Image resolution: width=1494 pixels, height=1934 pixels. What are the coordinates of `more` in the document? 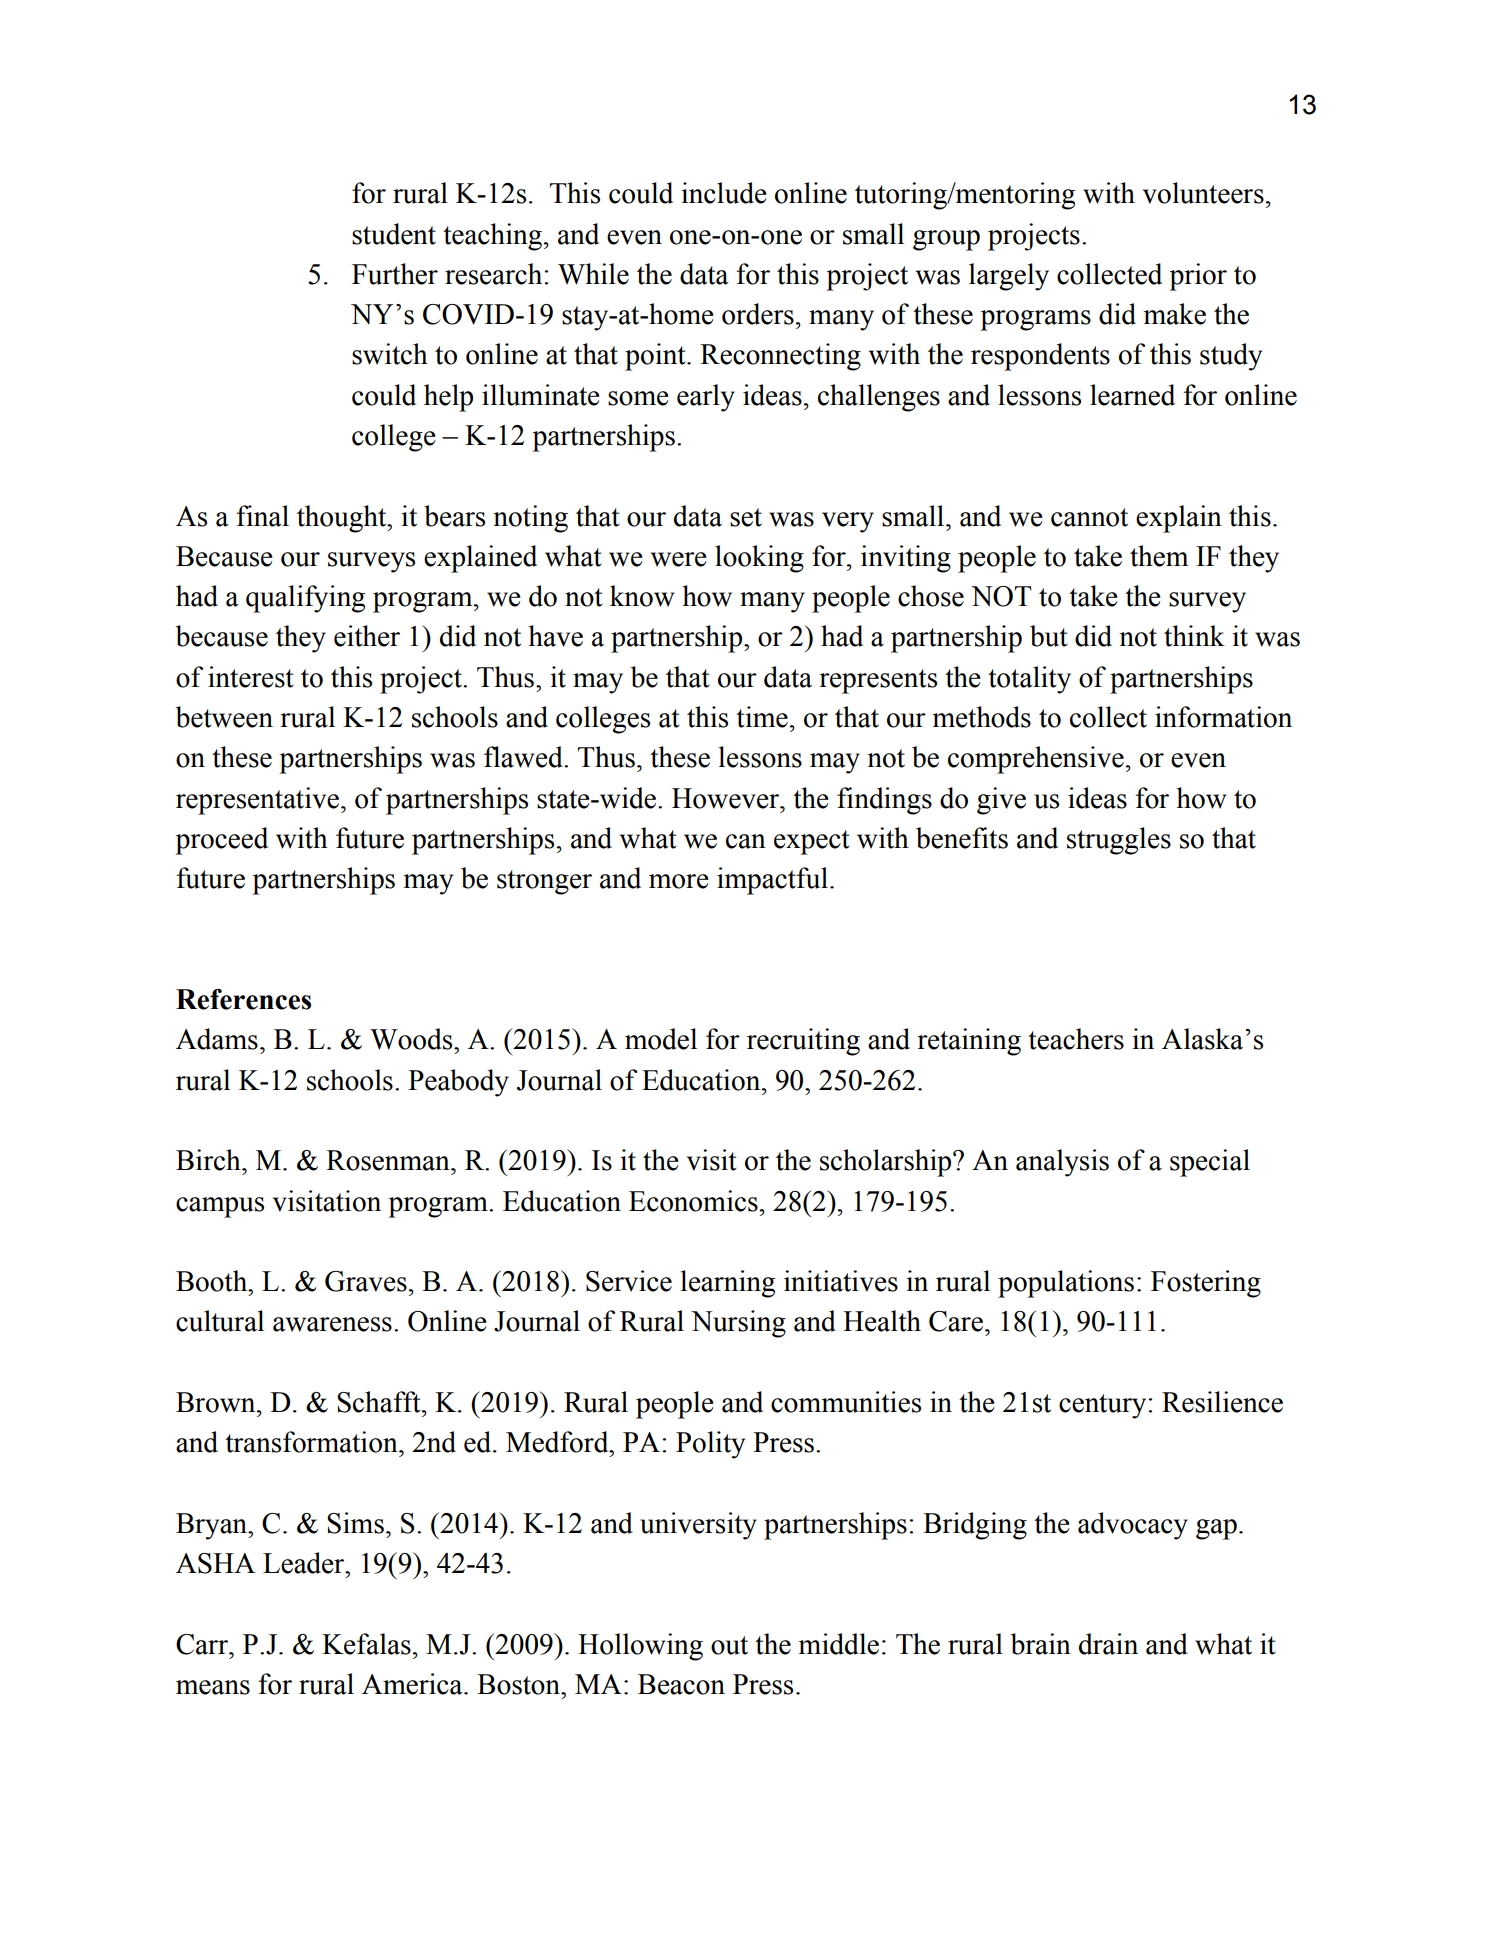 It's located at (679, 881).
